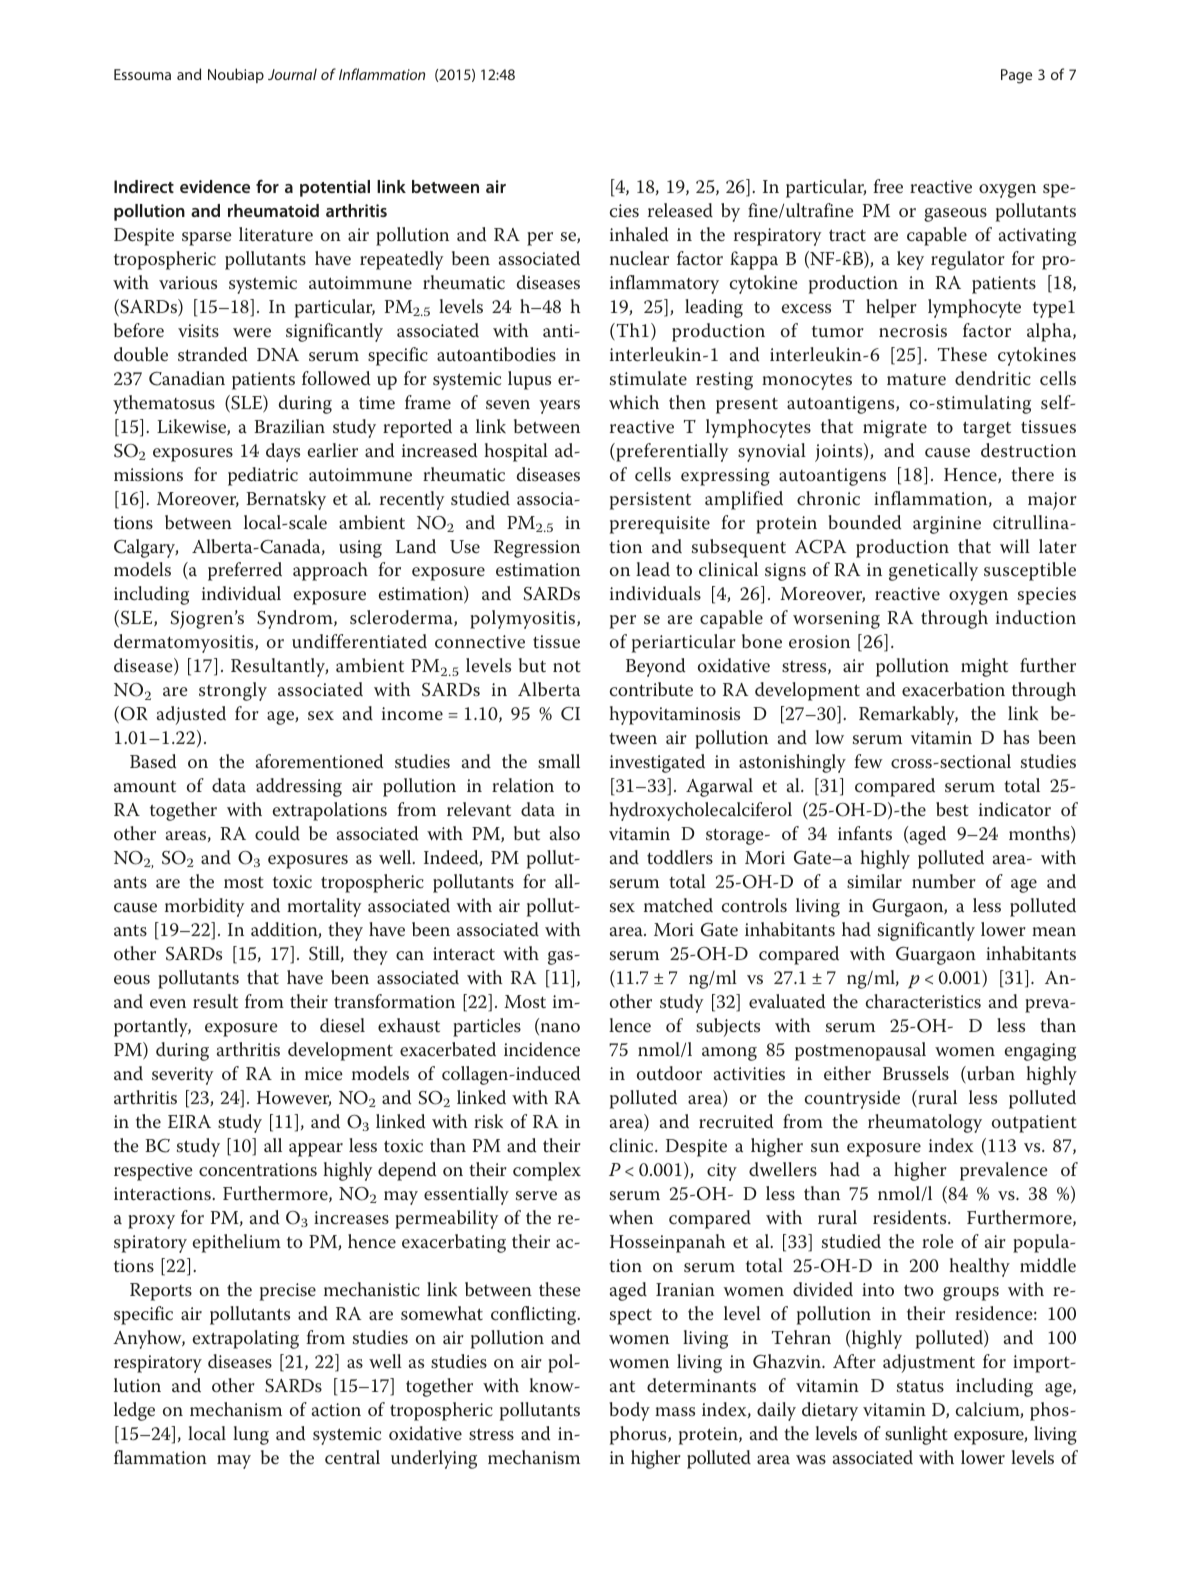 This image has width=1190, height=1586. Describe the element at coordinates (933, 571) in the image. I see `genetically` at that location.
